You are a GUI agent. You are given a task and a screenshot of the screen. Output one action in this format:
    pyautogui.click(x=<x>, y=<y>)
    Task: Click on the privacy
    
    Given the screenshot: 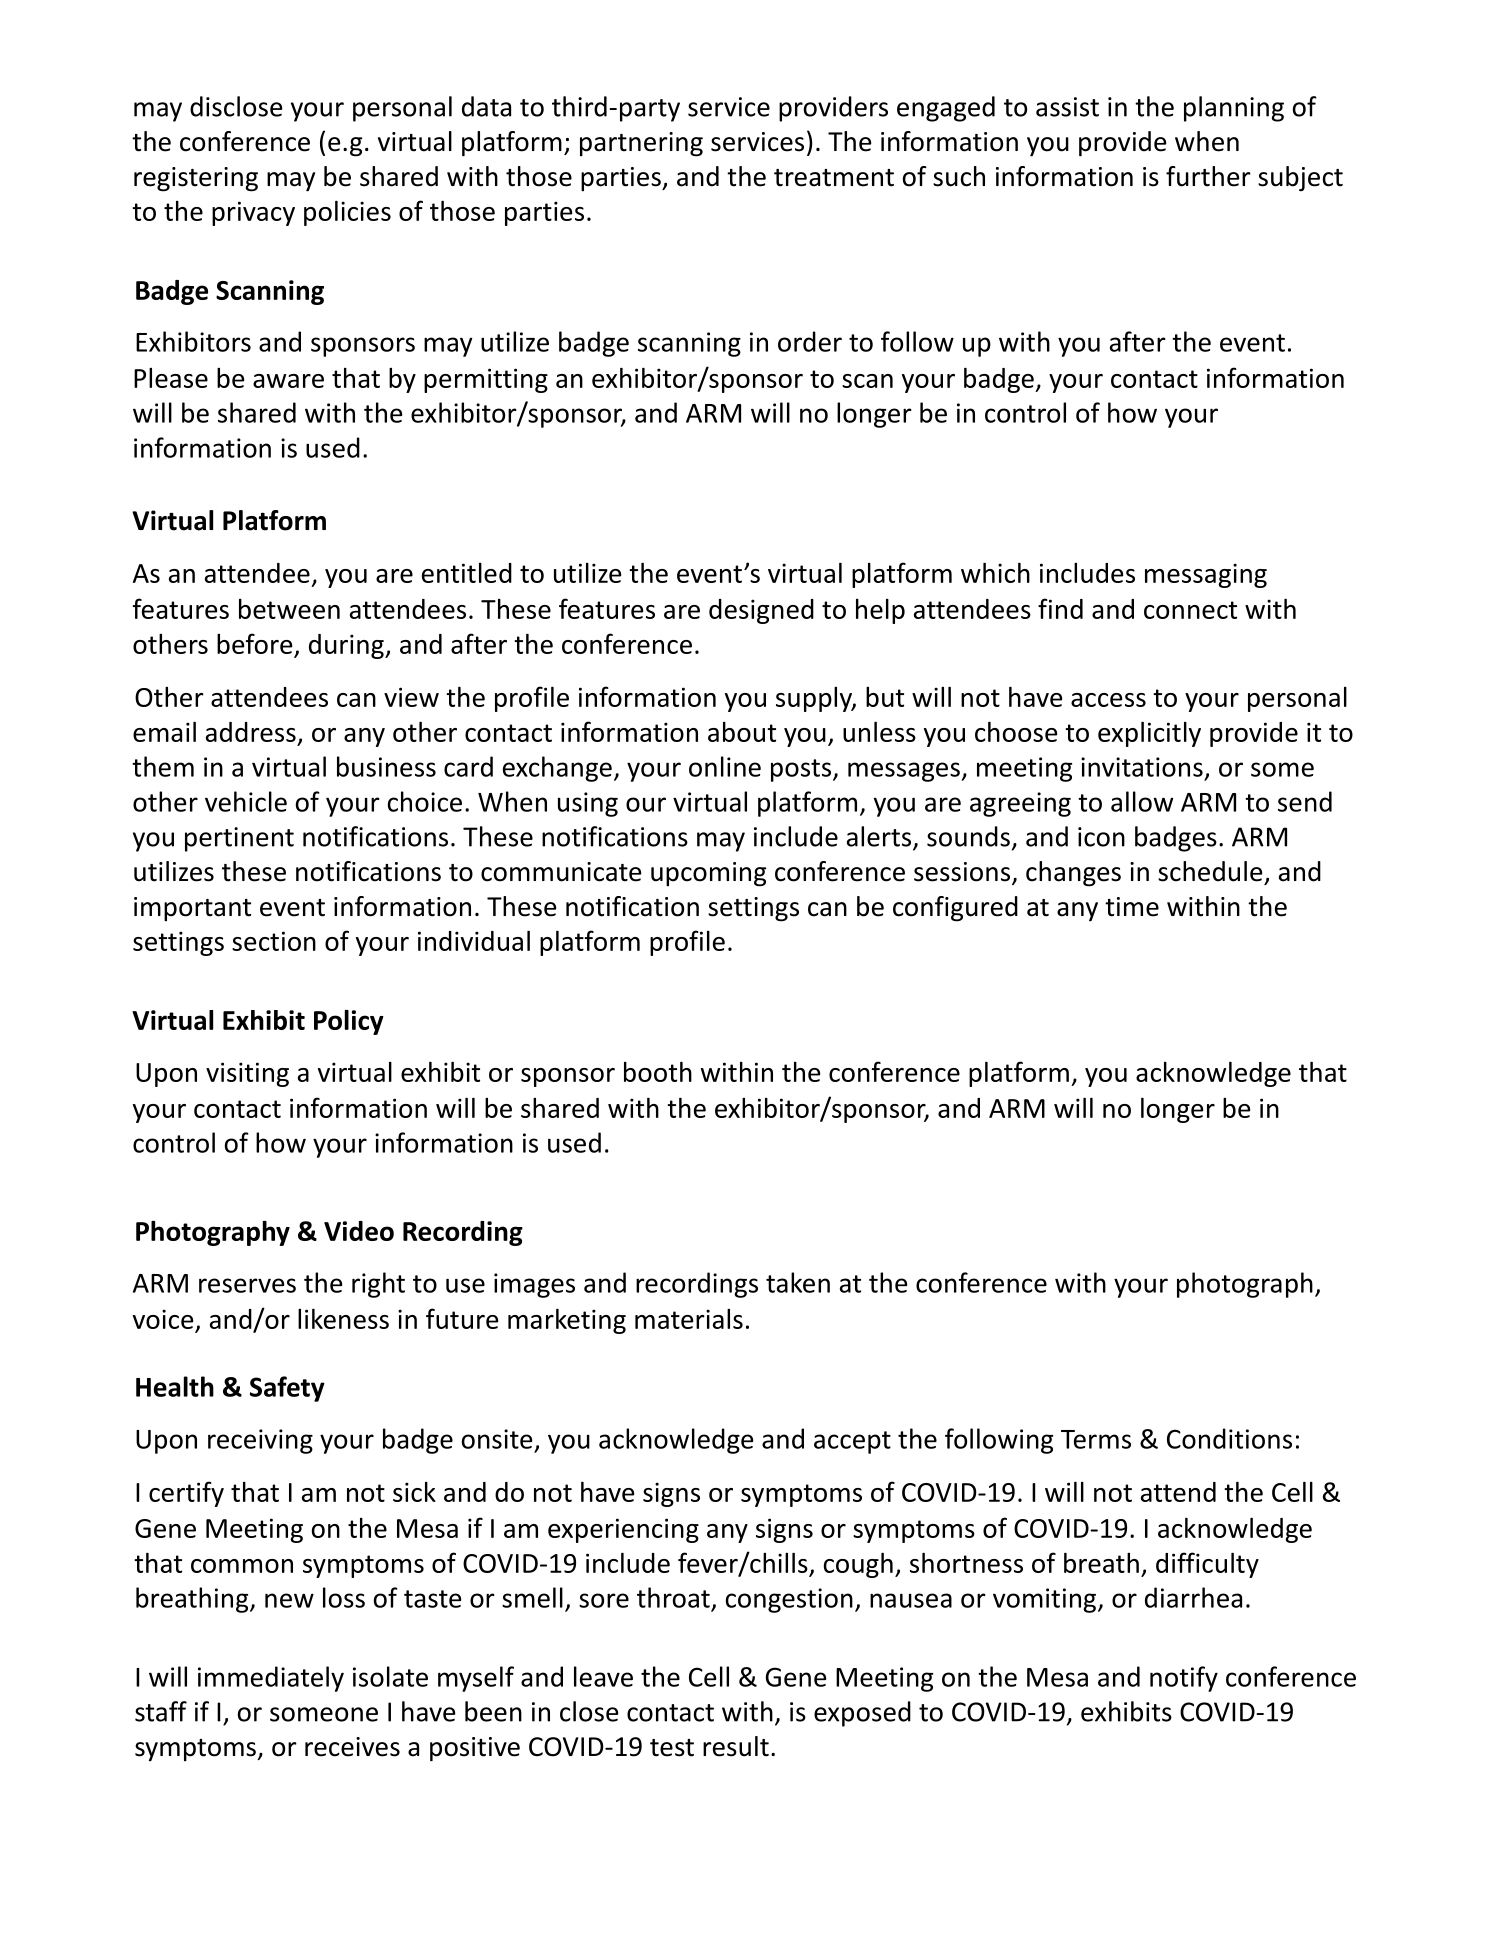 What is the action you would take?
    pyautogui.click(x=253, y=213)
